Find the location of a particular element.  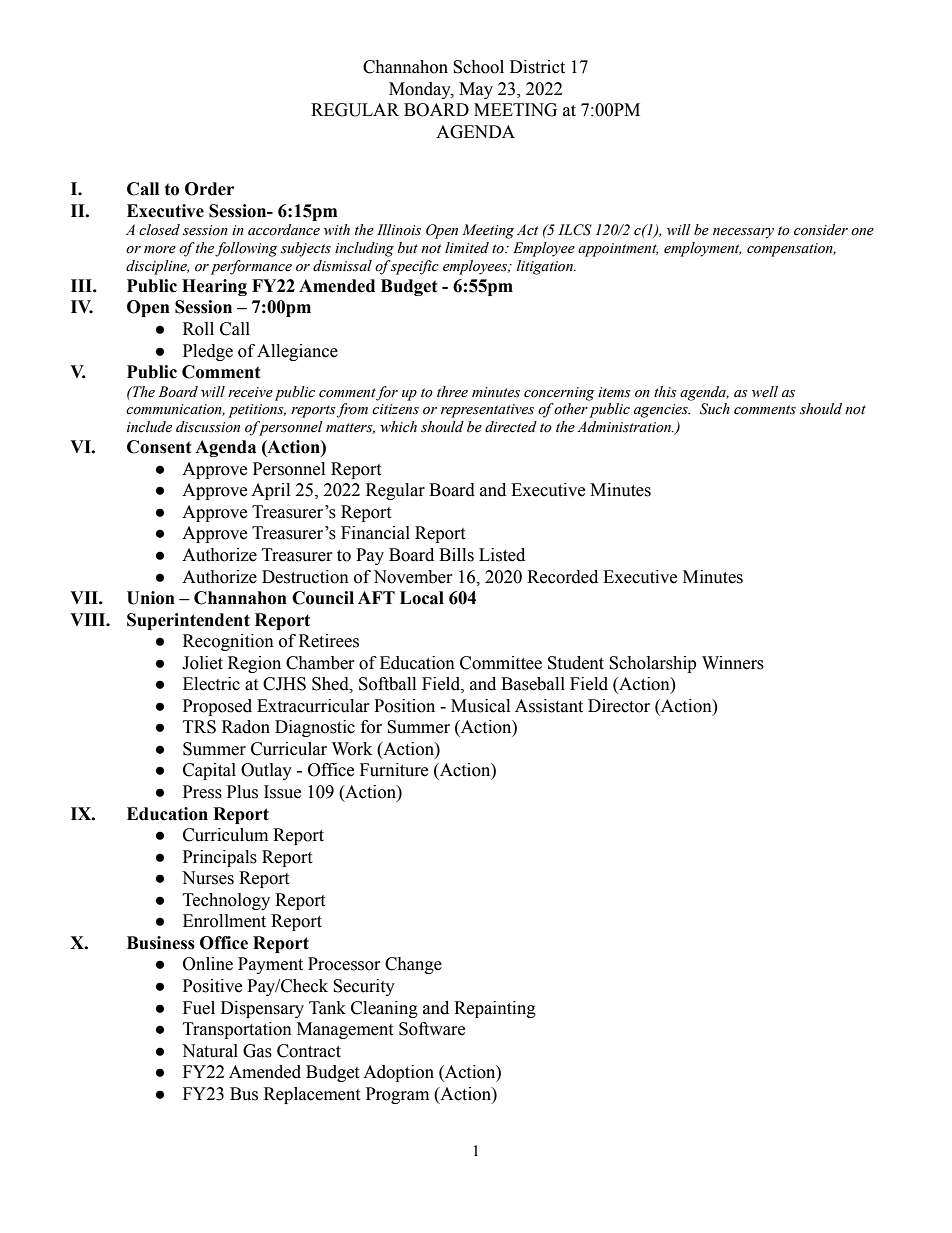

Such is located at coordinates (715, 409).
